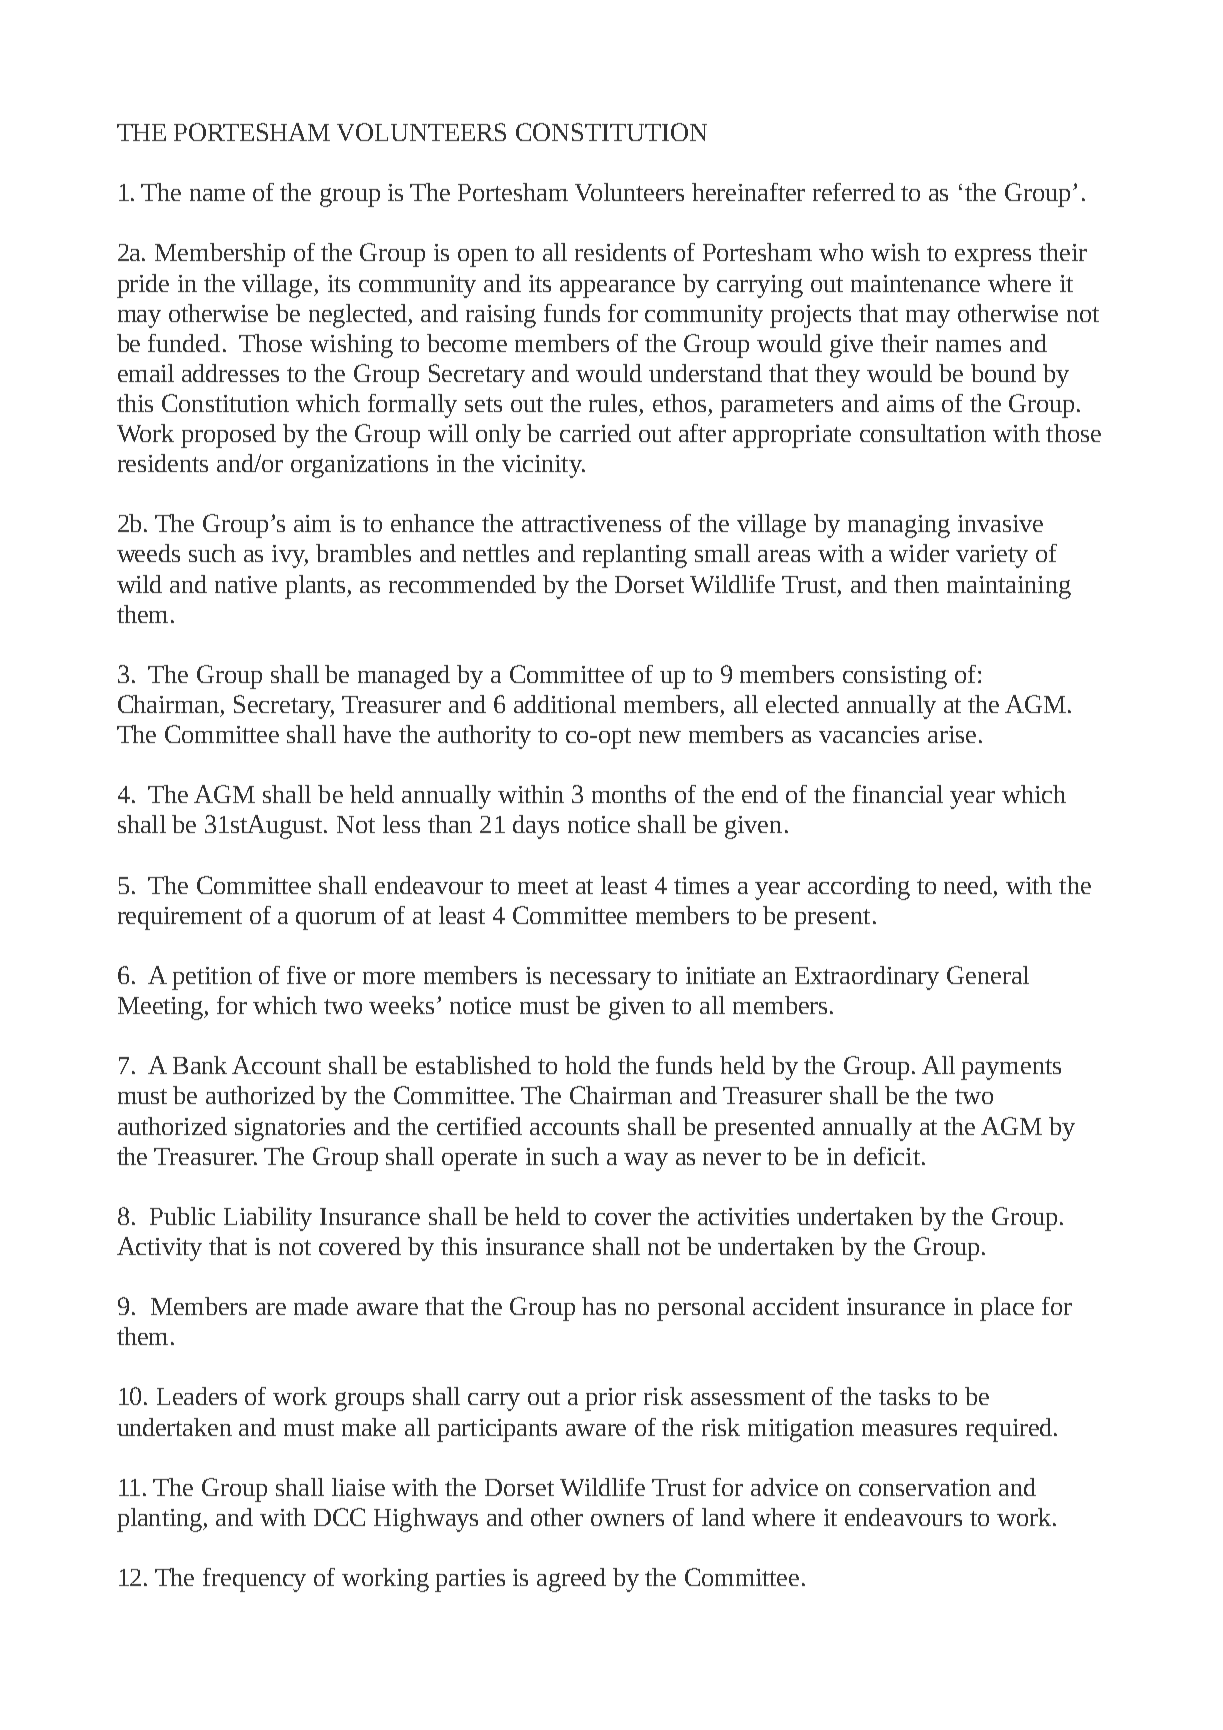 The image size is (1223, 1730). Describe the element at coordinates (887, 1156) in the document. I see `deficit` at that location.
